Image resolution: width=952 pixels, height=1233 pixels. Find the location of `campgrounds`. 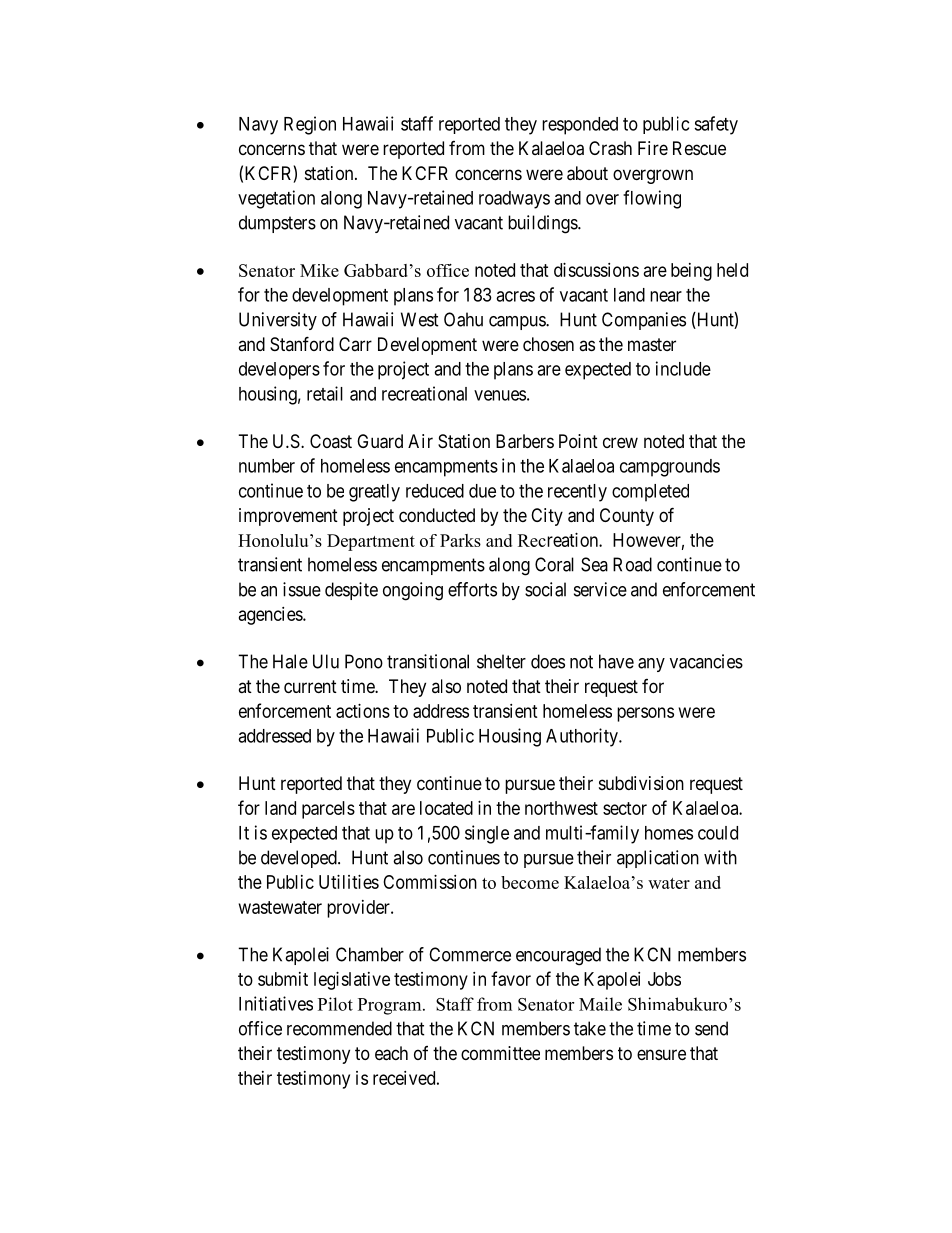

campgrounds is located at coordinates (670, 468).
